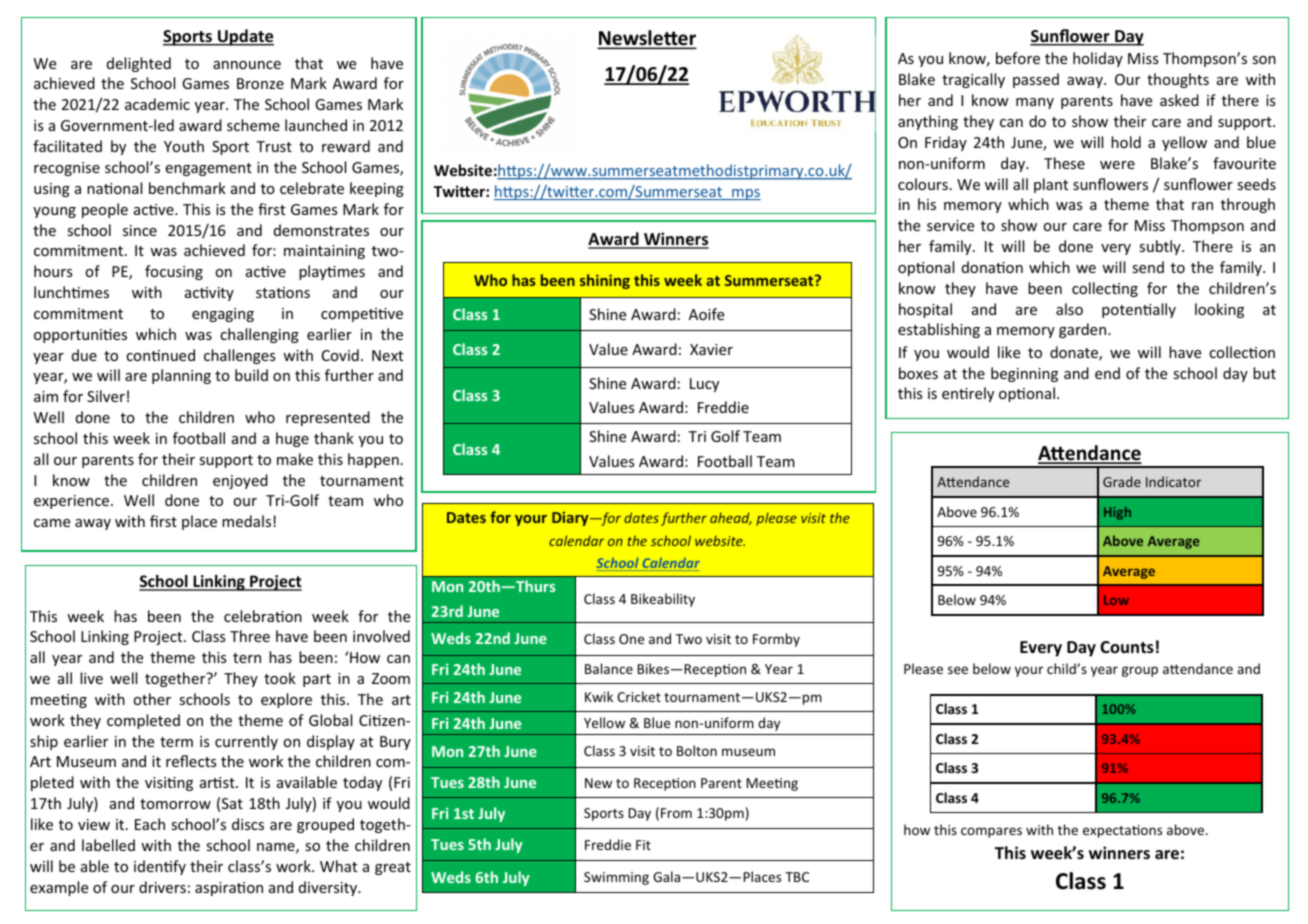 This page has height=924, width=1308. What do you see at coordinates (1122, 481) in the page?
I see `Grade` at bounding box center [1122, 481].
